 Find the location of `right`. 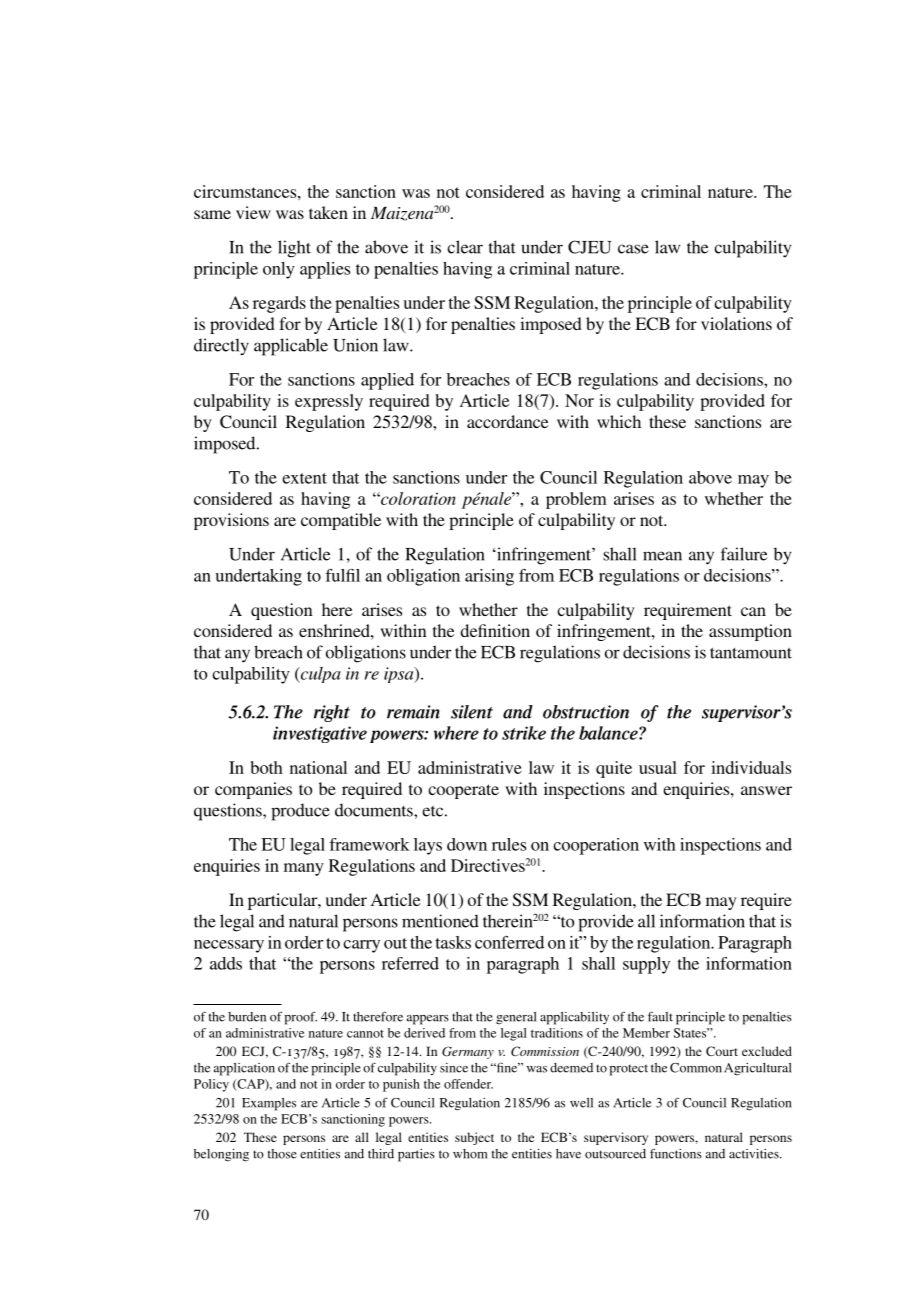

right is located at coordinates (332, 713).
